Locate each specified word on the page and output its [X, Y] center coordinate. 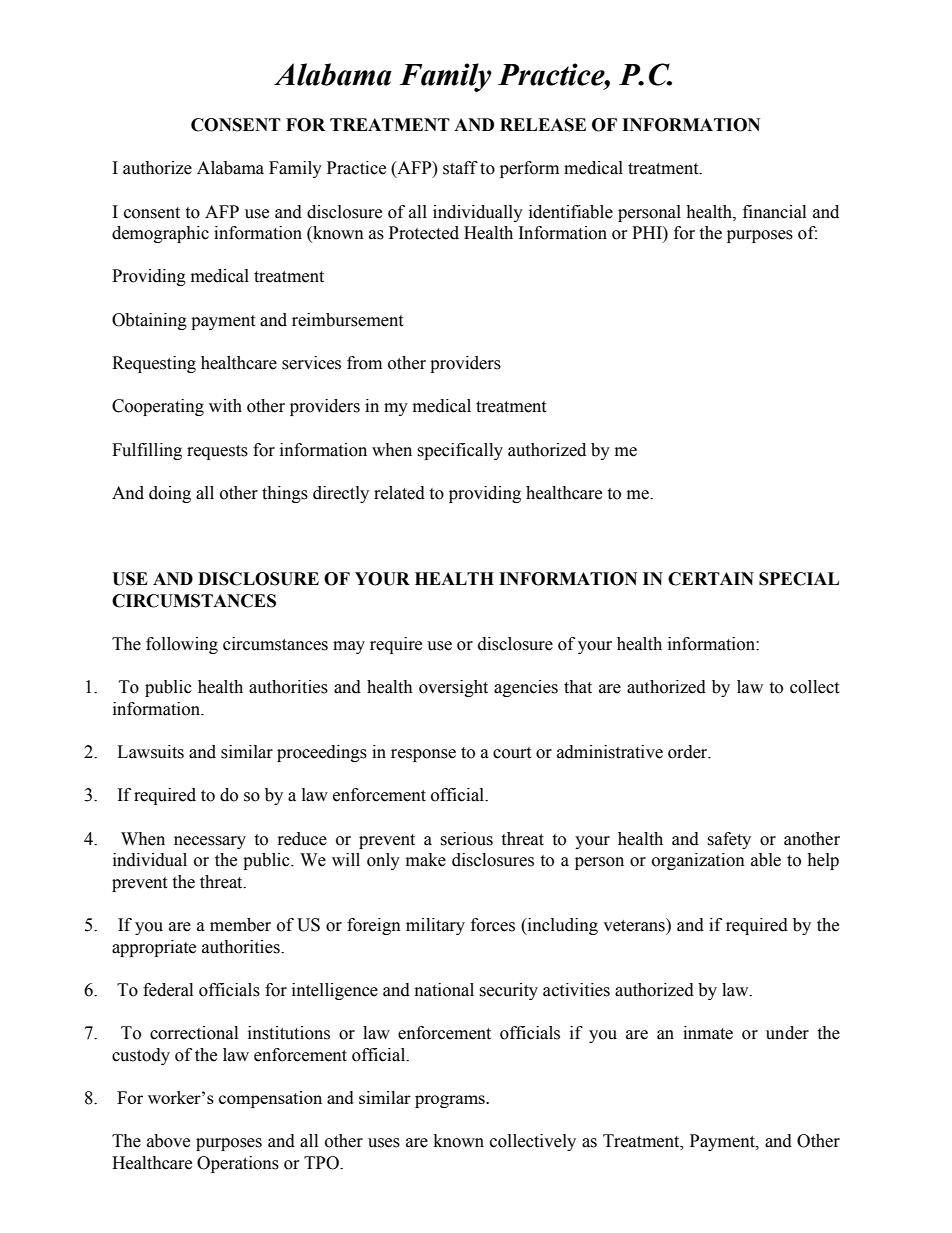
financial [774, 212]
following [182, 645]
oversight [453, 688]
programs [451, 1101]
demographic [160, 234]
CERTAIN [711, 579]
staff [460, 168]
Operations [238, 1164]
